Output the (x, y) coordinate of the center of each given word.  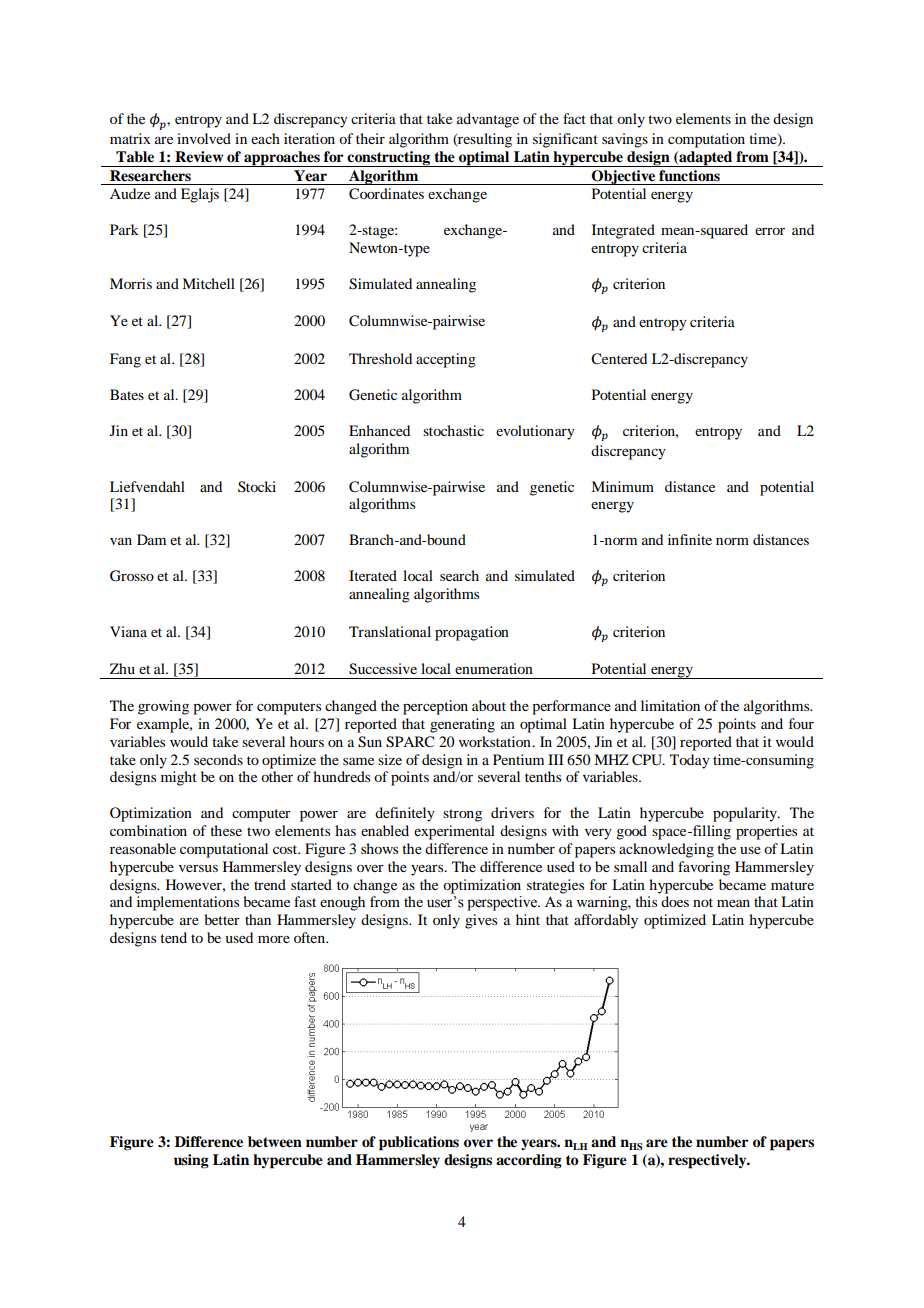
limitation (670, 705)
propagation (472, 633)
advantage (488, 120)
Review (199, 157)
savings (625, 140)
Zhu (122, 668)
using (191, 1161)
